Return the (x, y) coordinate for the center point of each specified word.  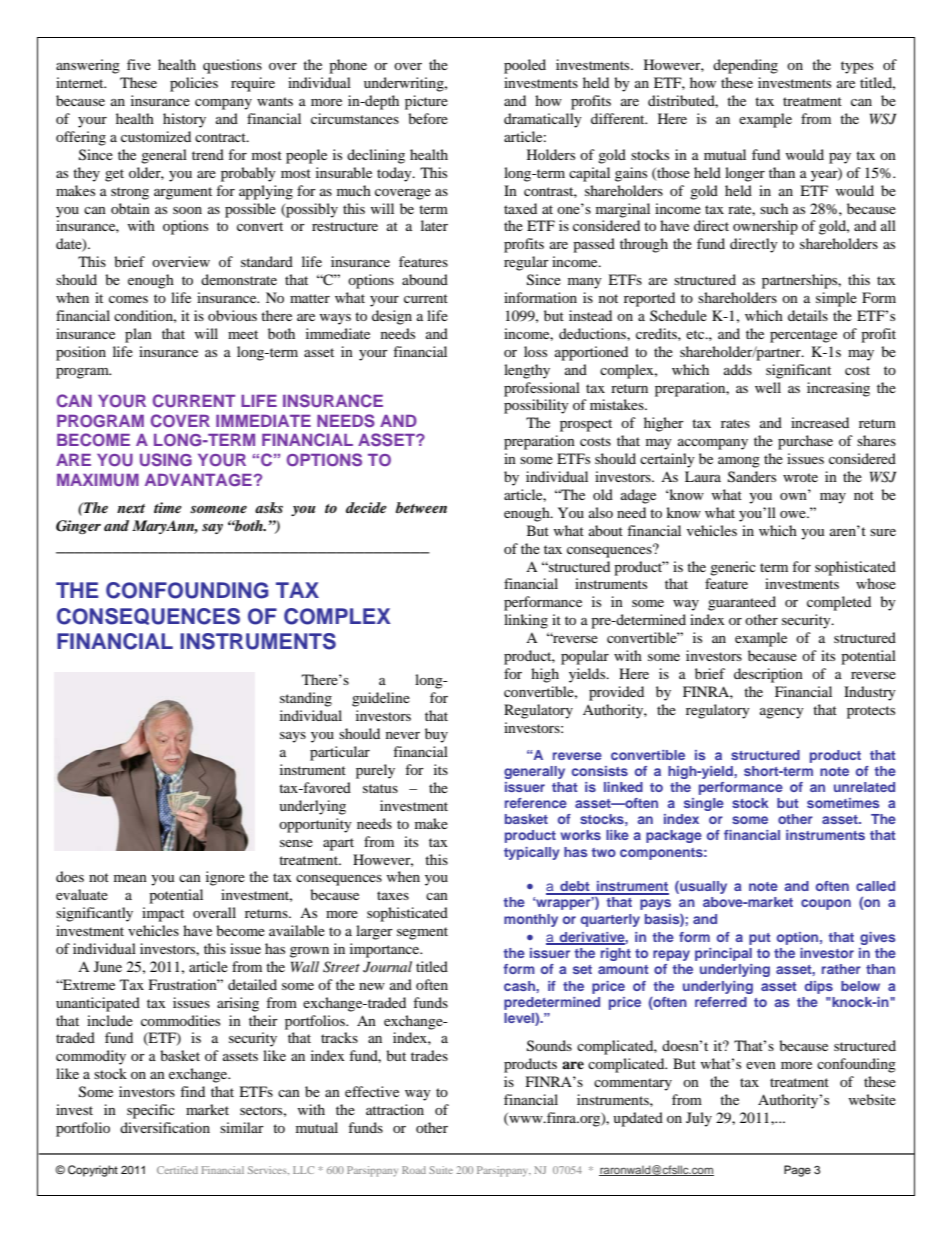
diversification (165, 1127)
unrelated (864, 787)
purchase (805, 442)
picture (426, 102)
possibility (536, 406)
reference (536, 803)
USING (166, 460)
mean (130, 878)
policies (194, 84)
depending (745, 66)
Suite (441, 1170)
